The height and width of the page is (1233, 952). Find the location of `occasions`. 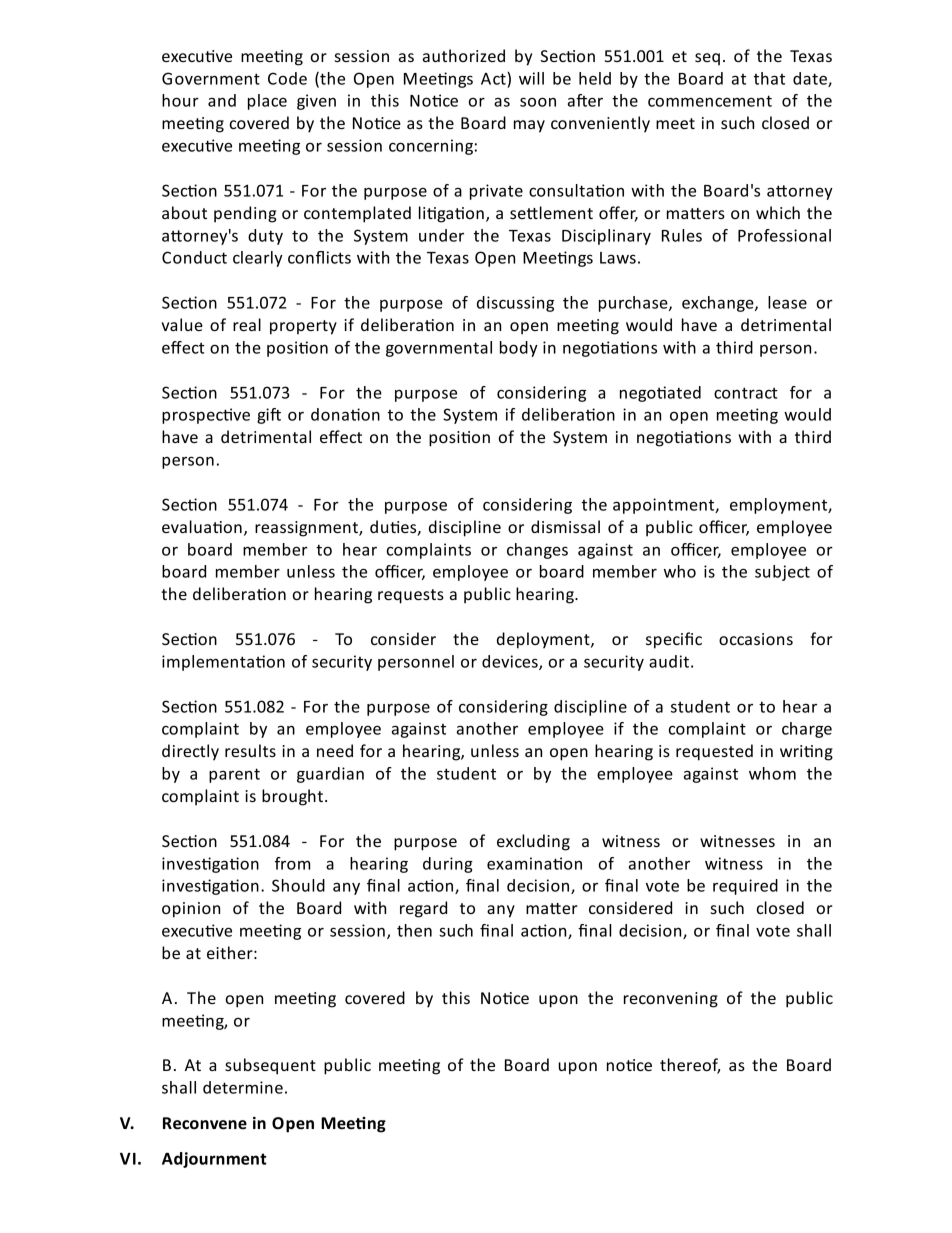

occasions is located at coordinates (756, 639).
